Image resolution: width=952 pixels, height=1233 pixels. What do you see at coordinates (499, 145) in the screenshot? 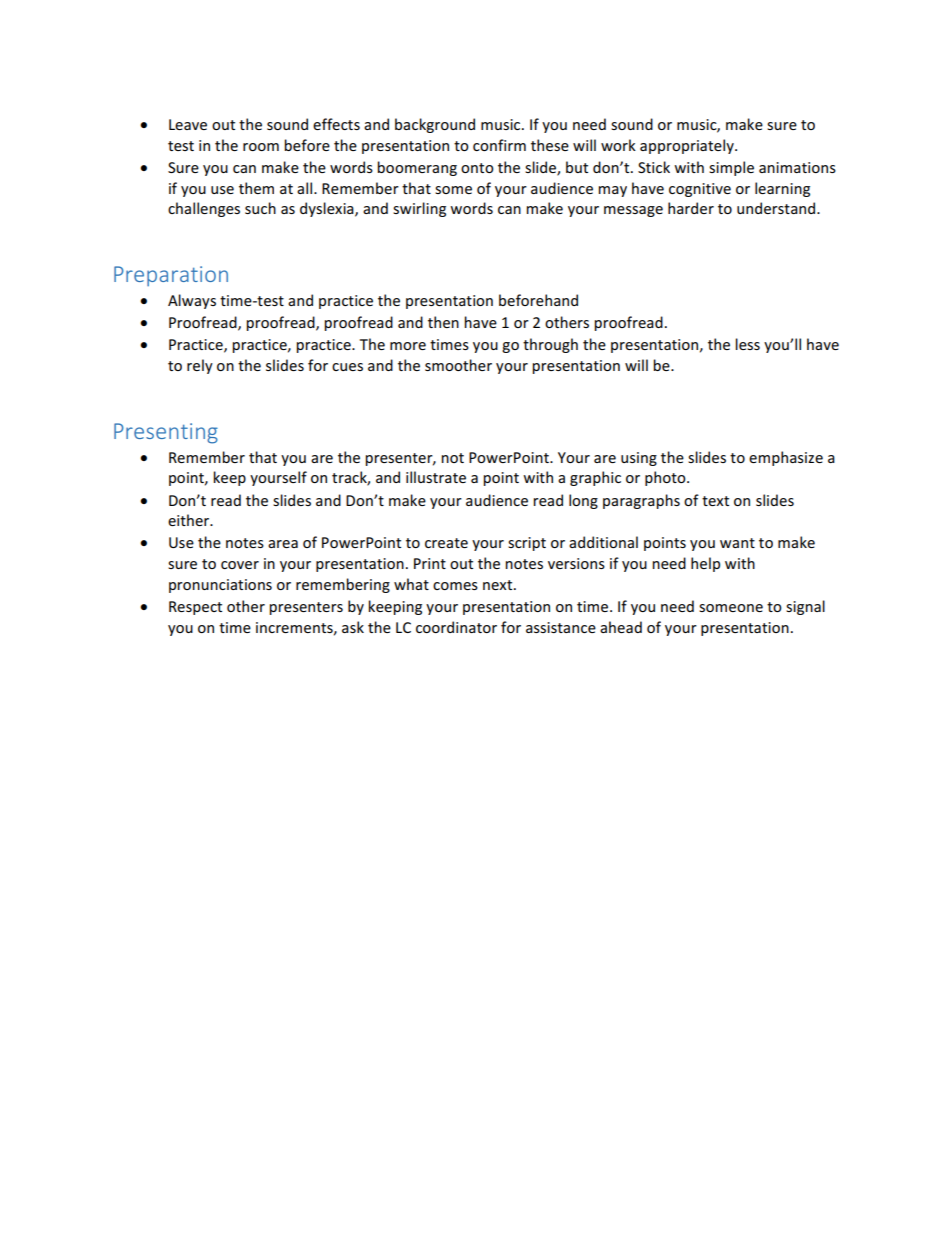
I see `confirm` at bounding box center [499, 145].
